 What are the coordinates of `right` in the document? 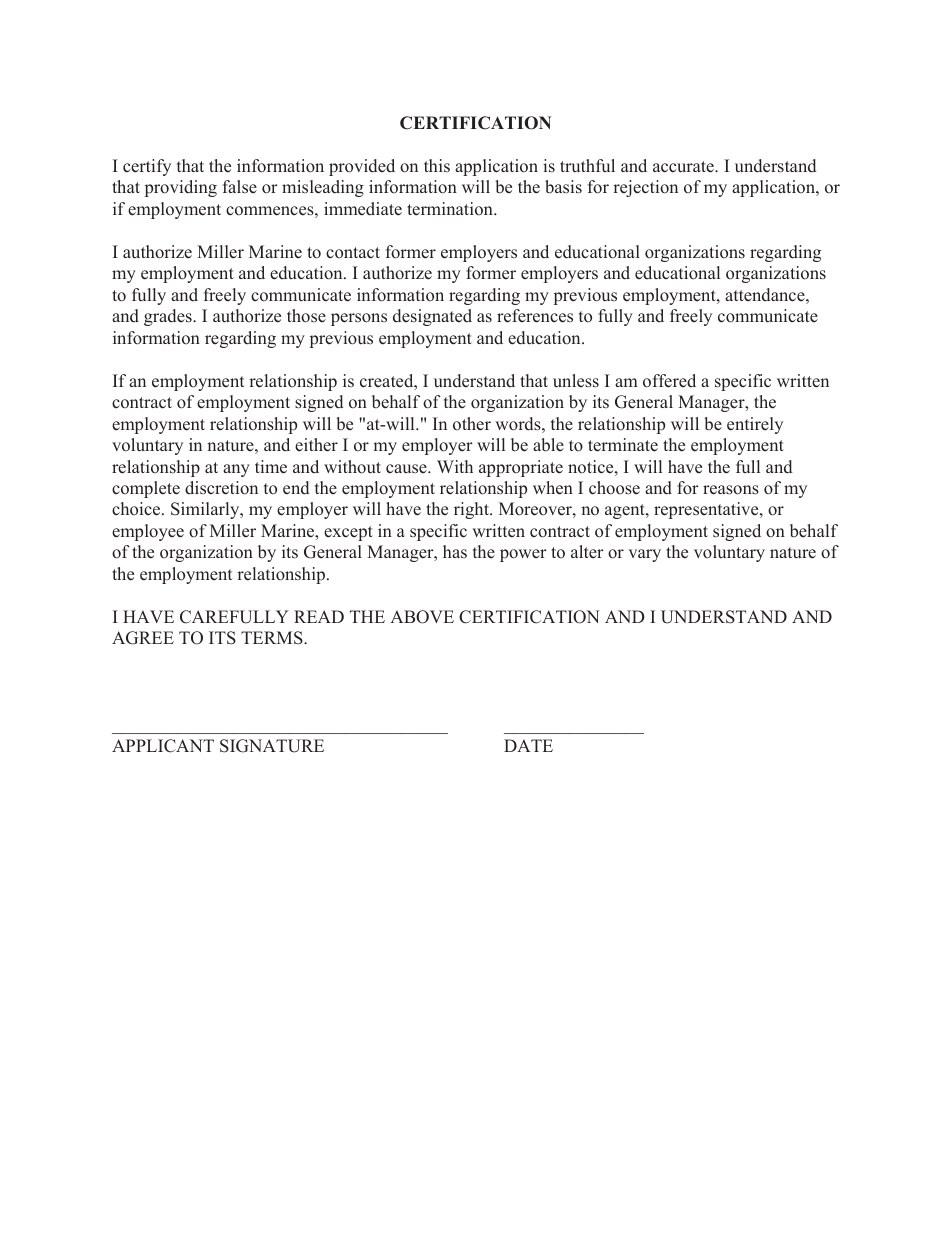 It's located at (472, 510).
